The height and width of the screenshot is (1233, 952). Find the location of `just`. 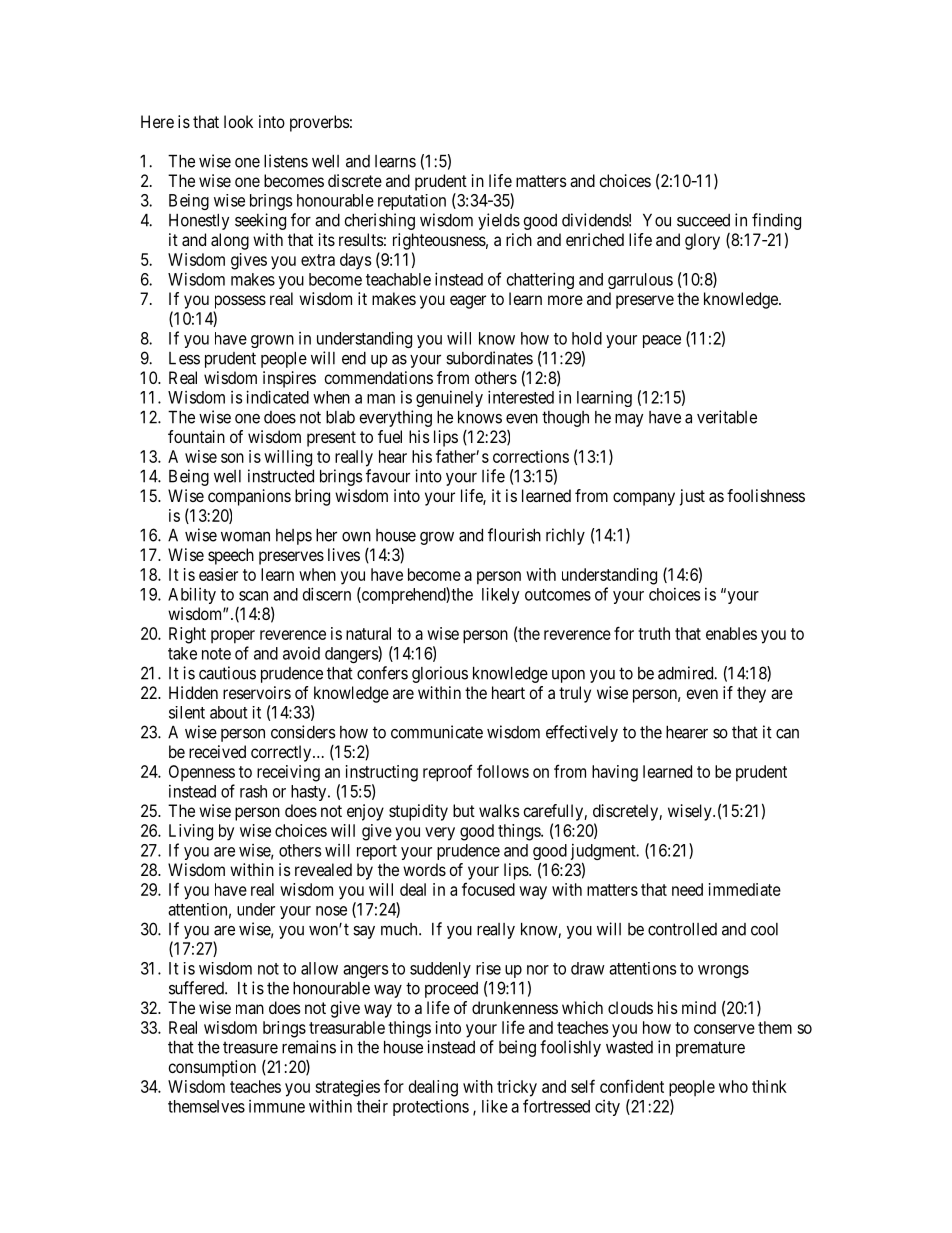

just is located at coordinates (692, 497).
